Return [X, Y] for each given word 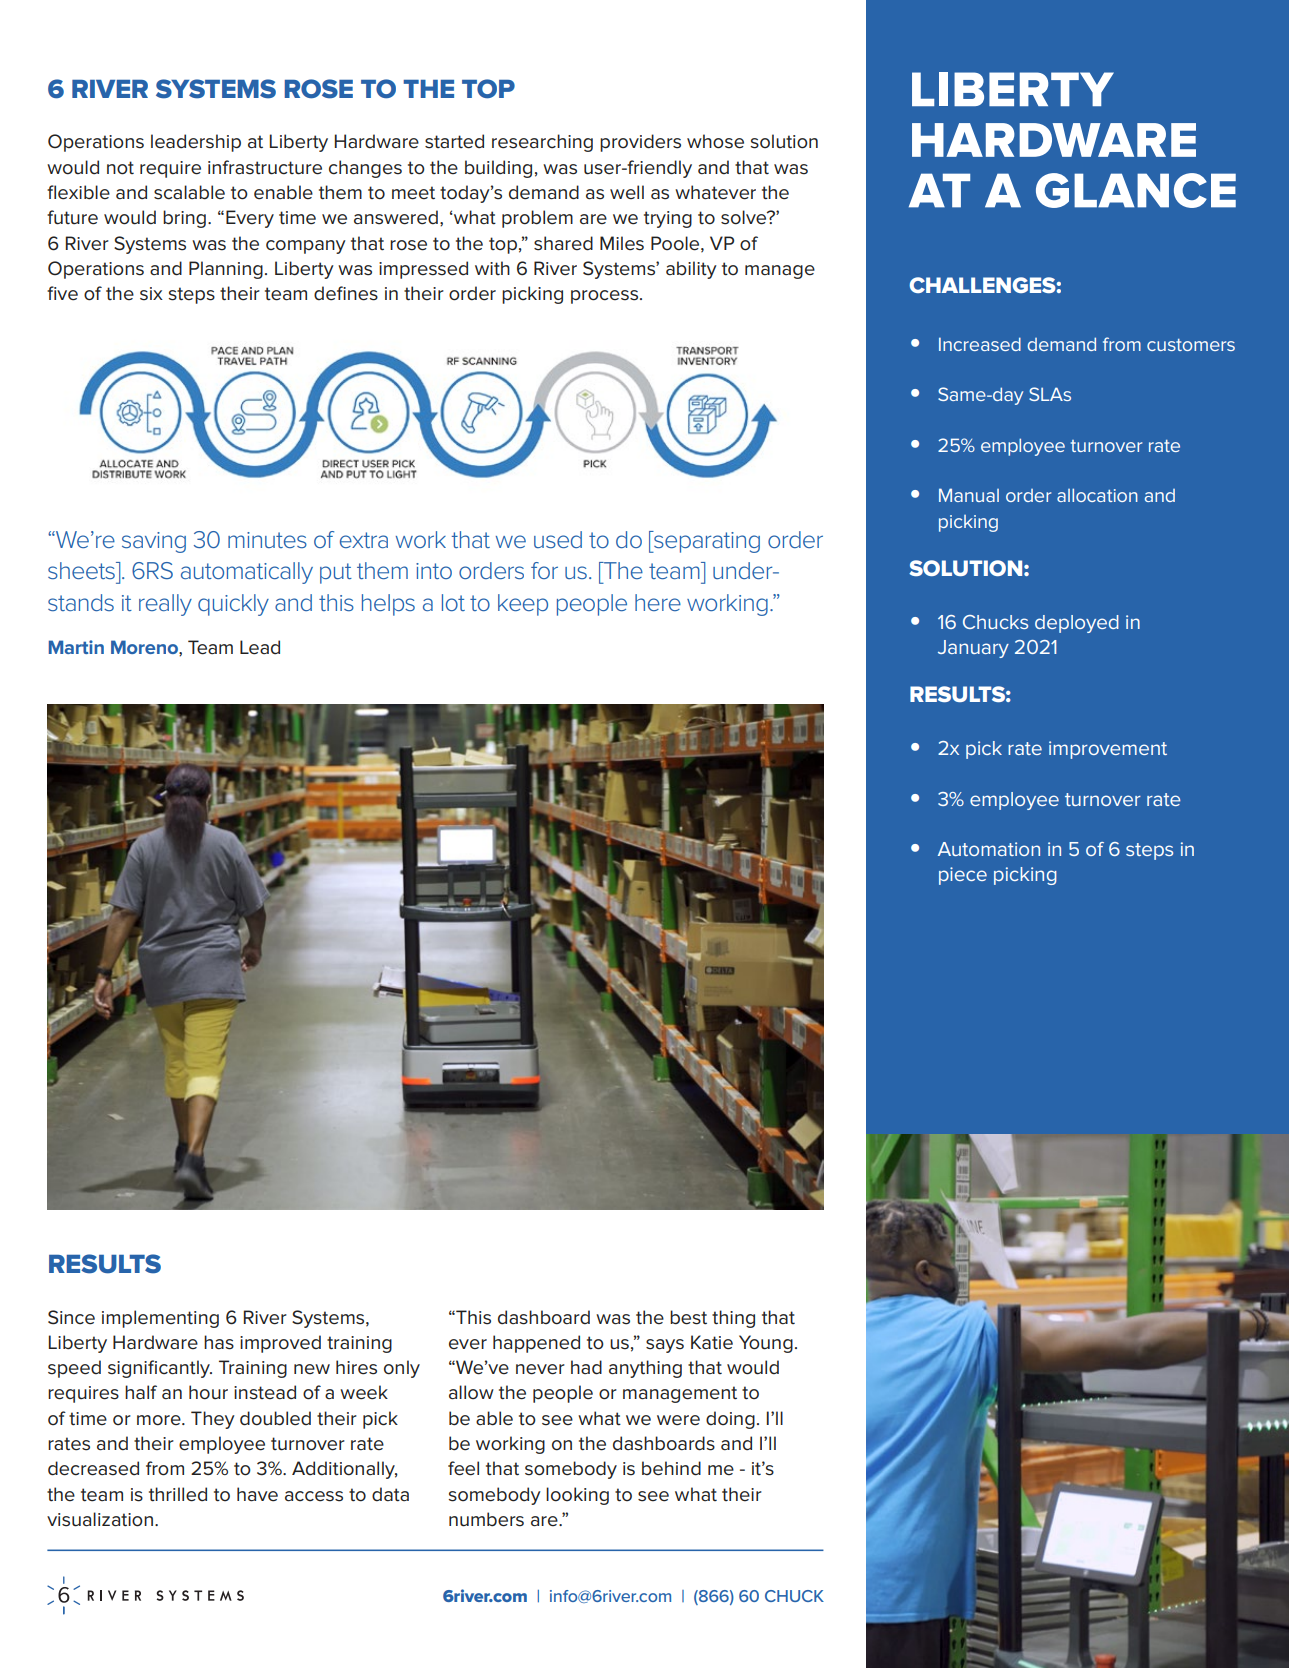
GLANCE [1136, 190]
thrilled [178, 1494]
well [627, 192]
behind [671, 1468]
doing [730, 1420]
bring [184, 219]
